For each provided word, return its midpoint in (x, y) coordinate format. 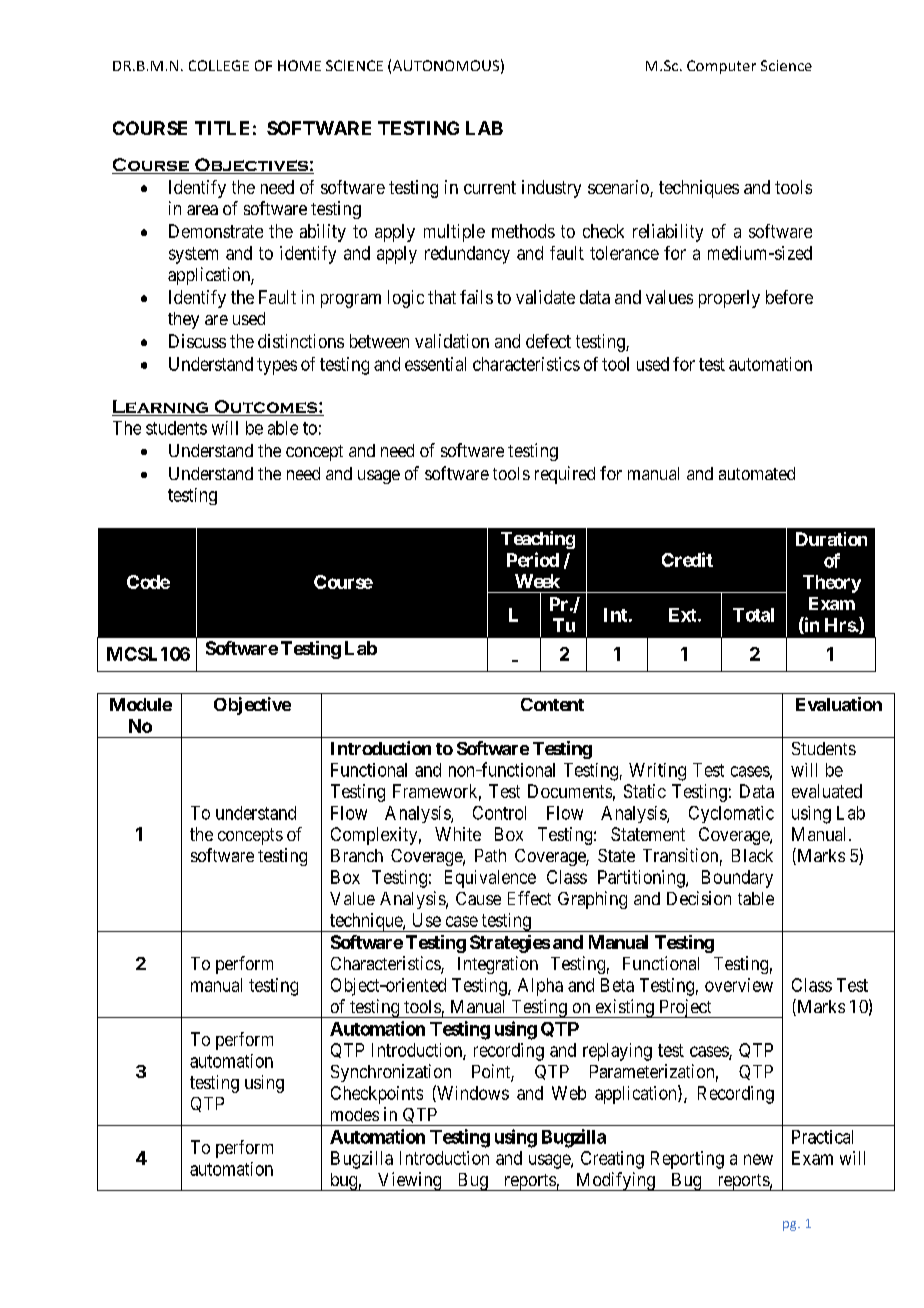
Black (752, 855)
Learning (161, 408)
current (490, 187)
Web (569, 1093)
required (565, 475)
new (758, 1159)
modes (355, 1114)
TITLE (222, 128)
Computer (721, 67)
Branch (357, 855)
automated (757, 473)
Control (499, 813)
